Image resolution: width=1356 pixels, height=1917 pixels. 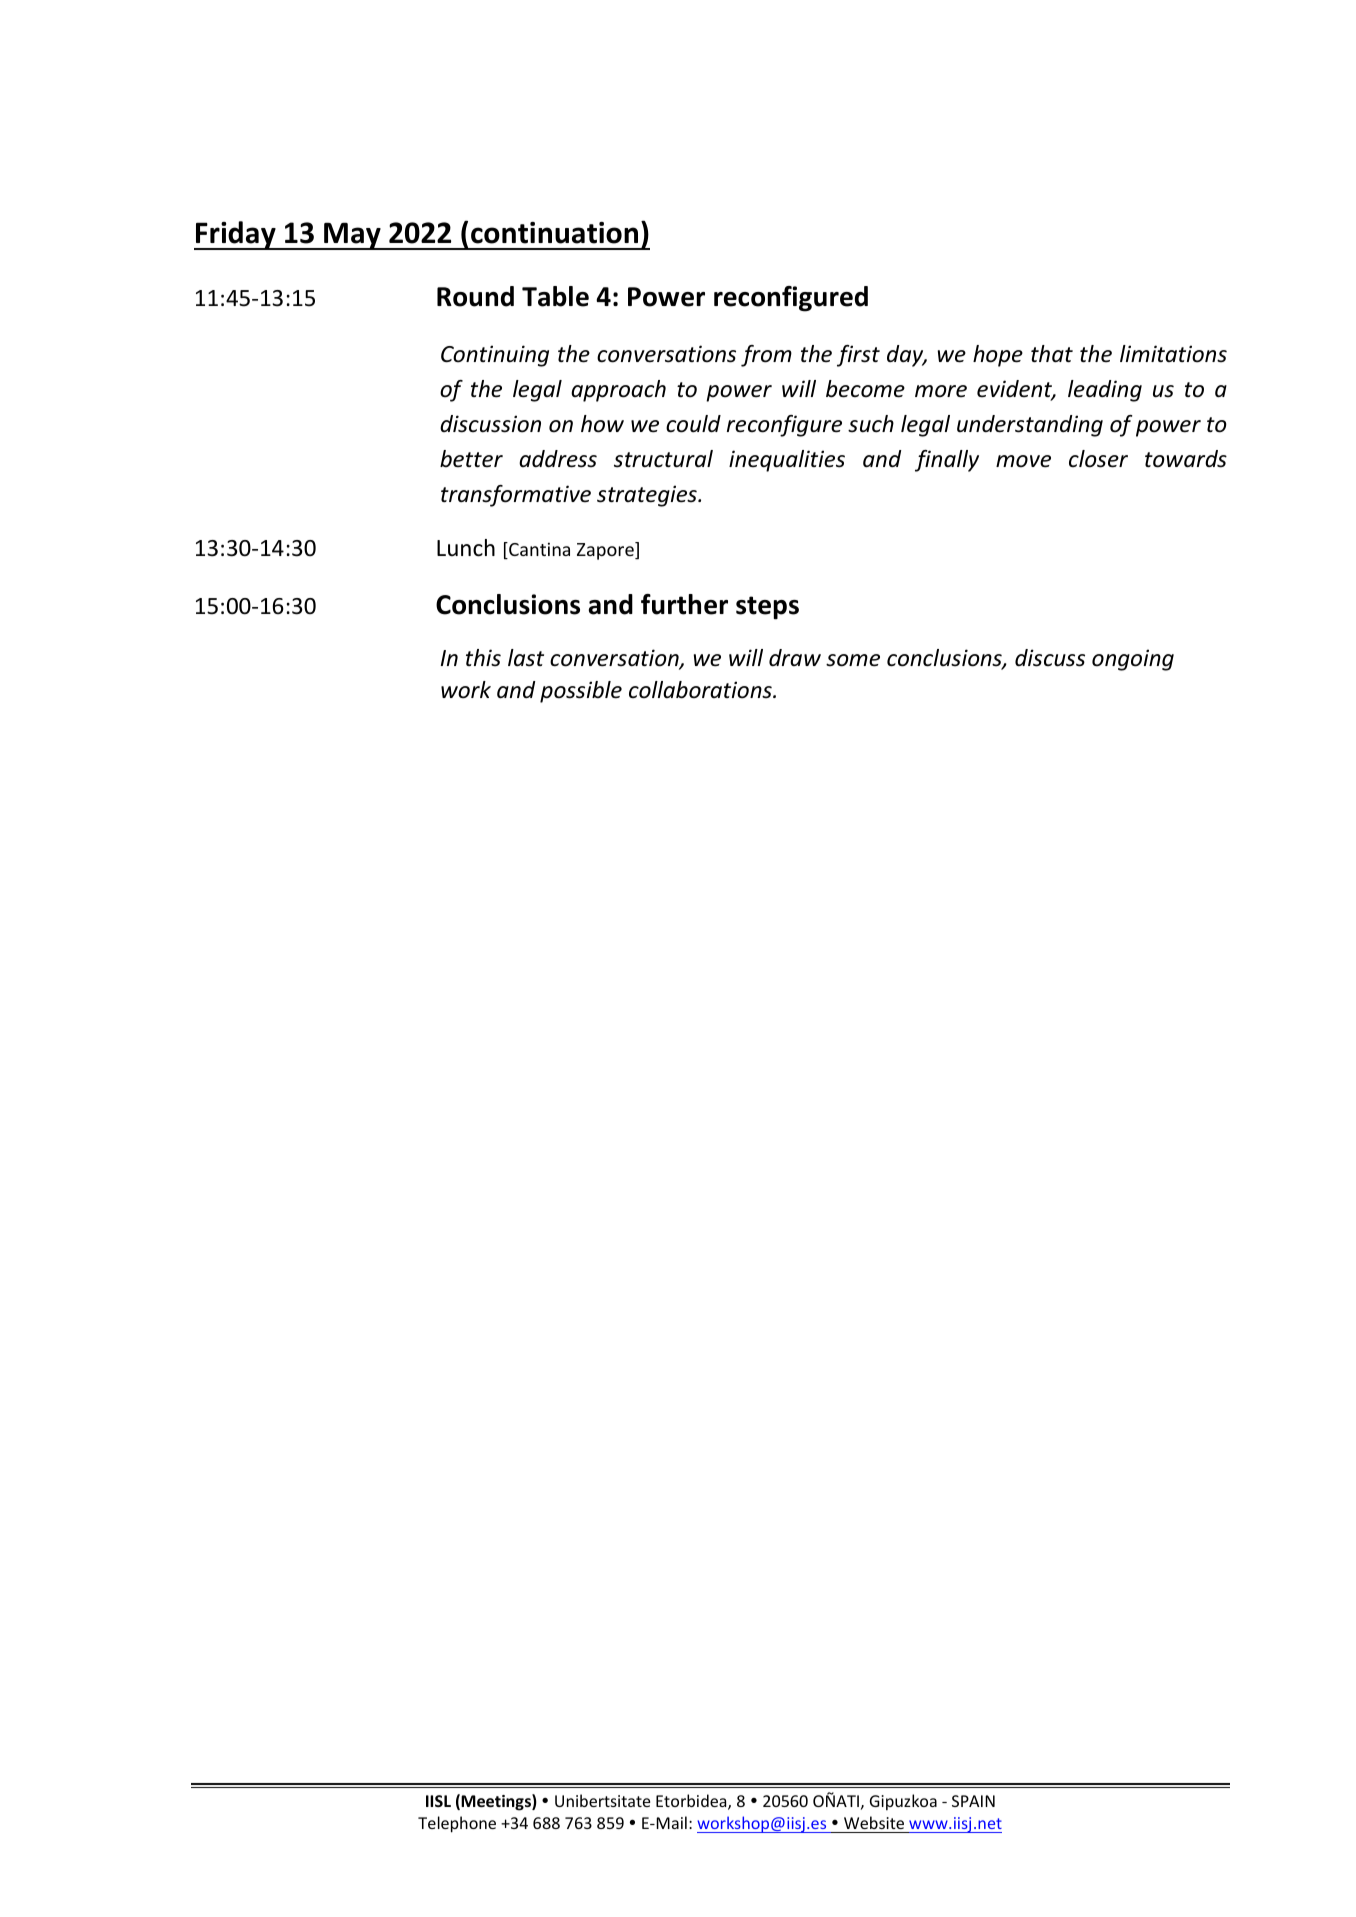 I want to click on SPAIN, so click(x=973, y=1801).
